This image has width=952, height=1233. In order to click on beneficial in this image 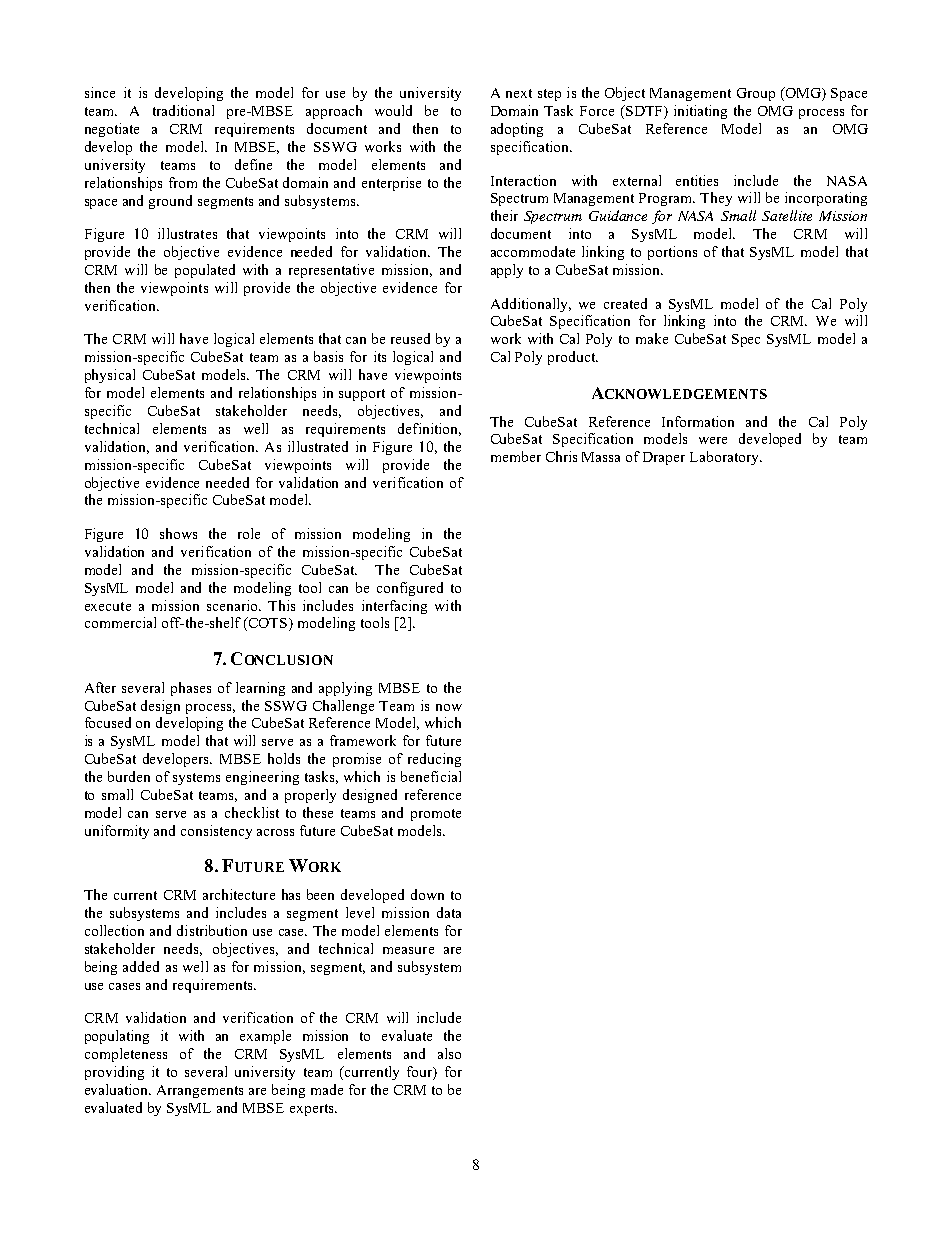, I will do `click(431, 776)`.
